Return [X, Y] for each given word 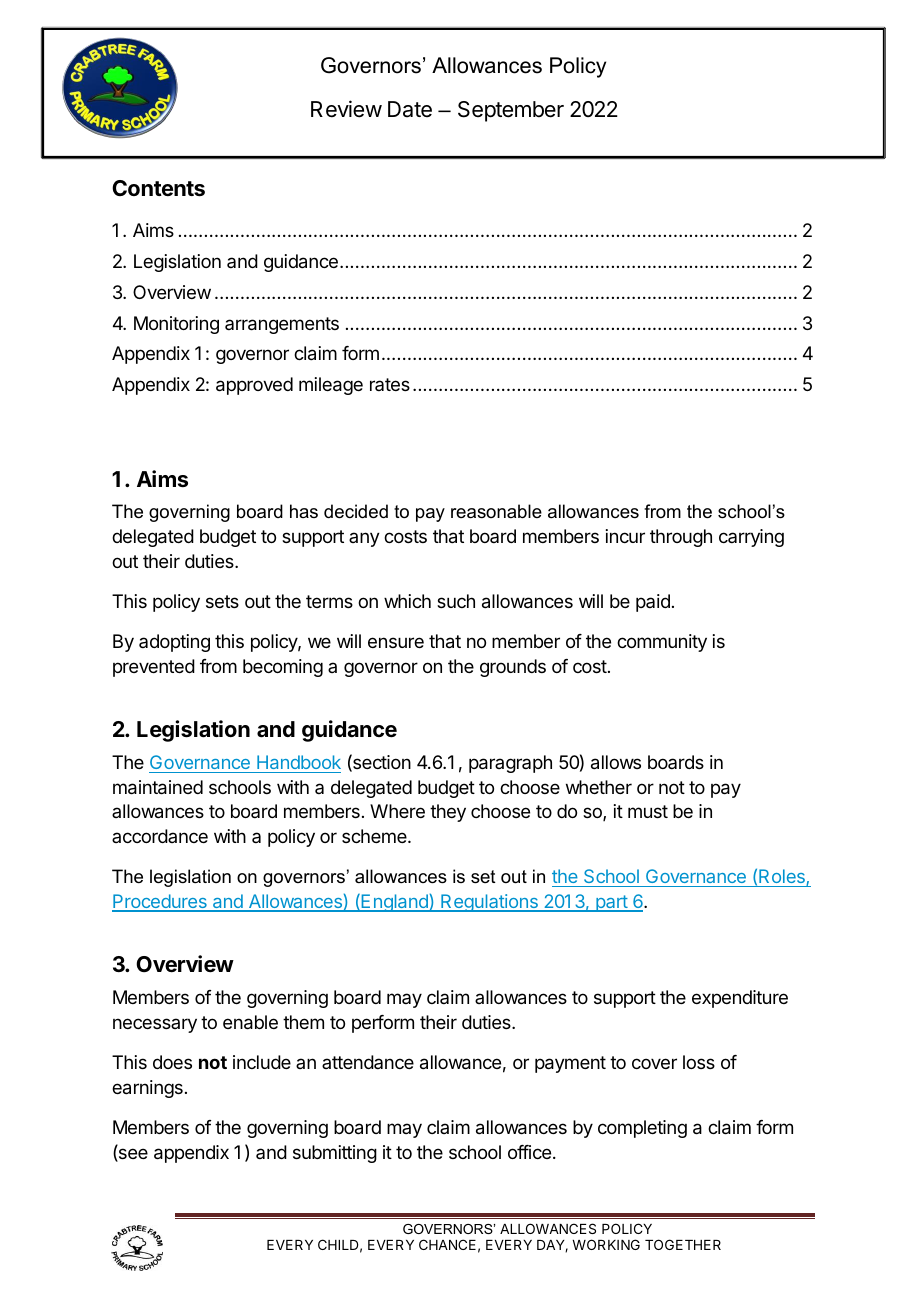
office [529, 1152]
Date [410, 109]
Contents [158, 188]
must [648, 811]
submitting [335, 1154]
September [511, 111]
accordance [160, 836]
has [304, 511]
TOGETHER [683, 1244]
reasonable [496, 511]
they [448, 813]
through [681, 538]
